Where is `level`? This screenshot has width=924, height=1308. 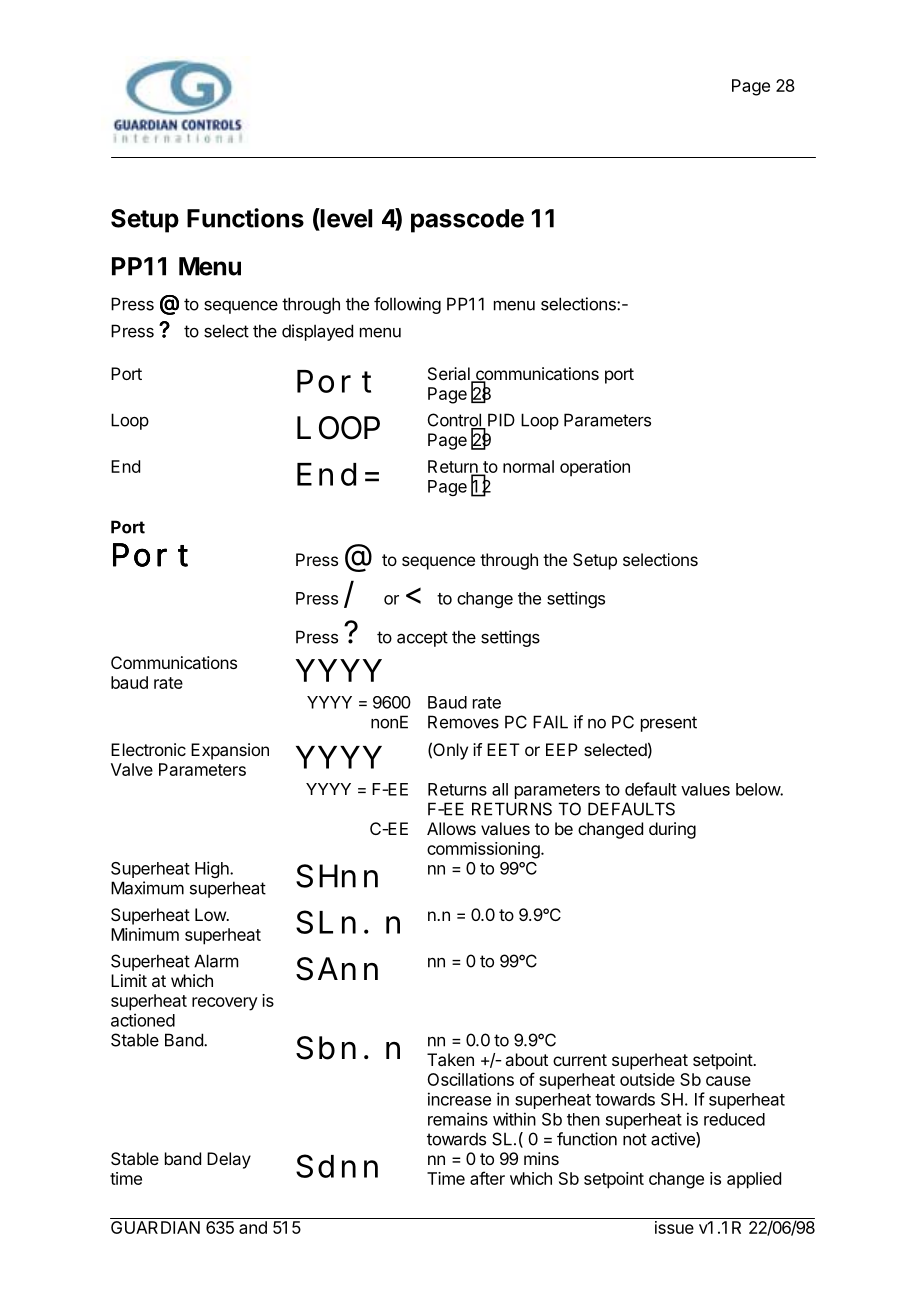 level is located at coordinates (345, 218).
